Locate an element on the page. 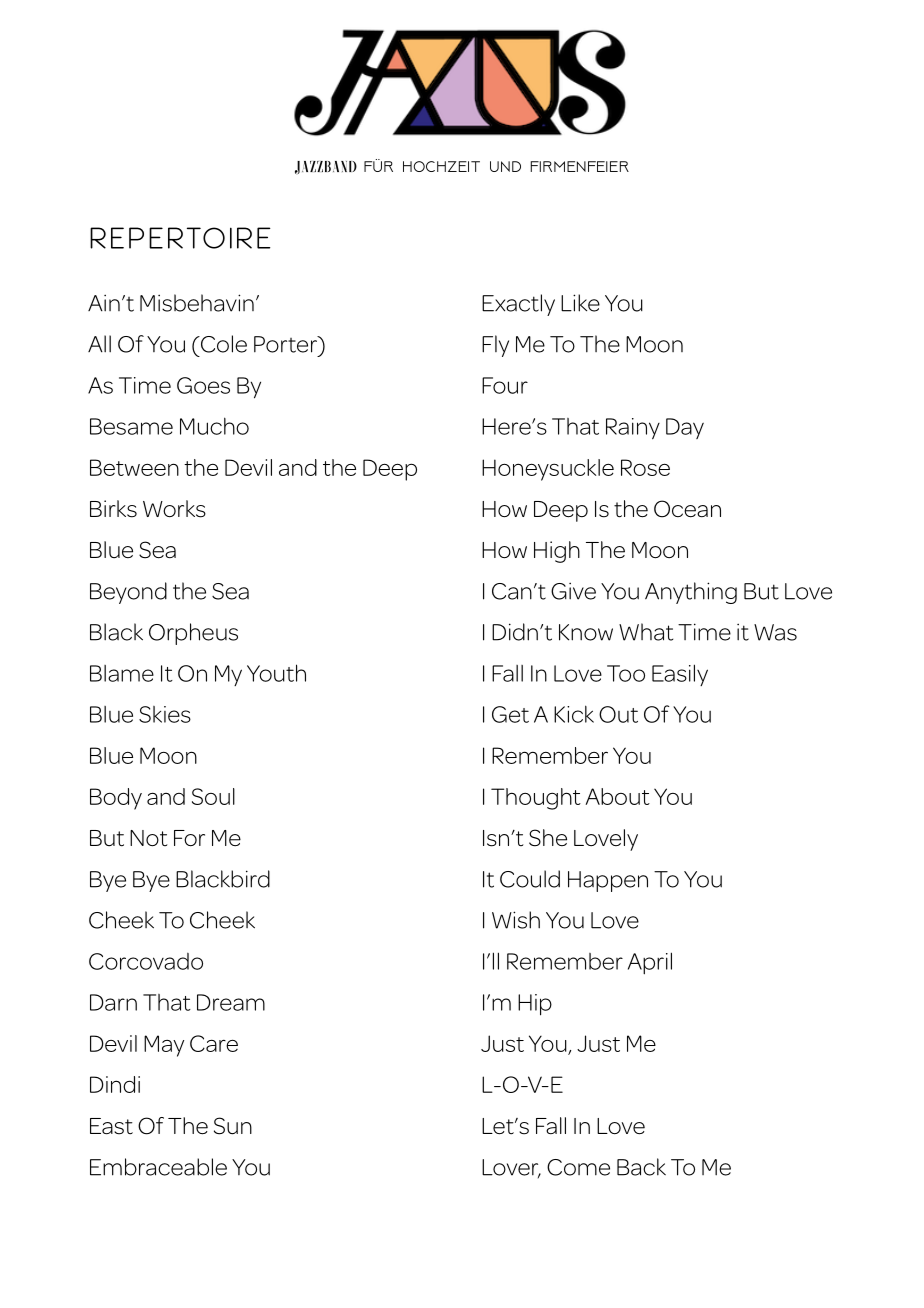 The image size is (924, 1308). Come is located at coordinates (578, 1167).
